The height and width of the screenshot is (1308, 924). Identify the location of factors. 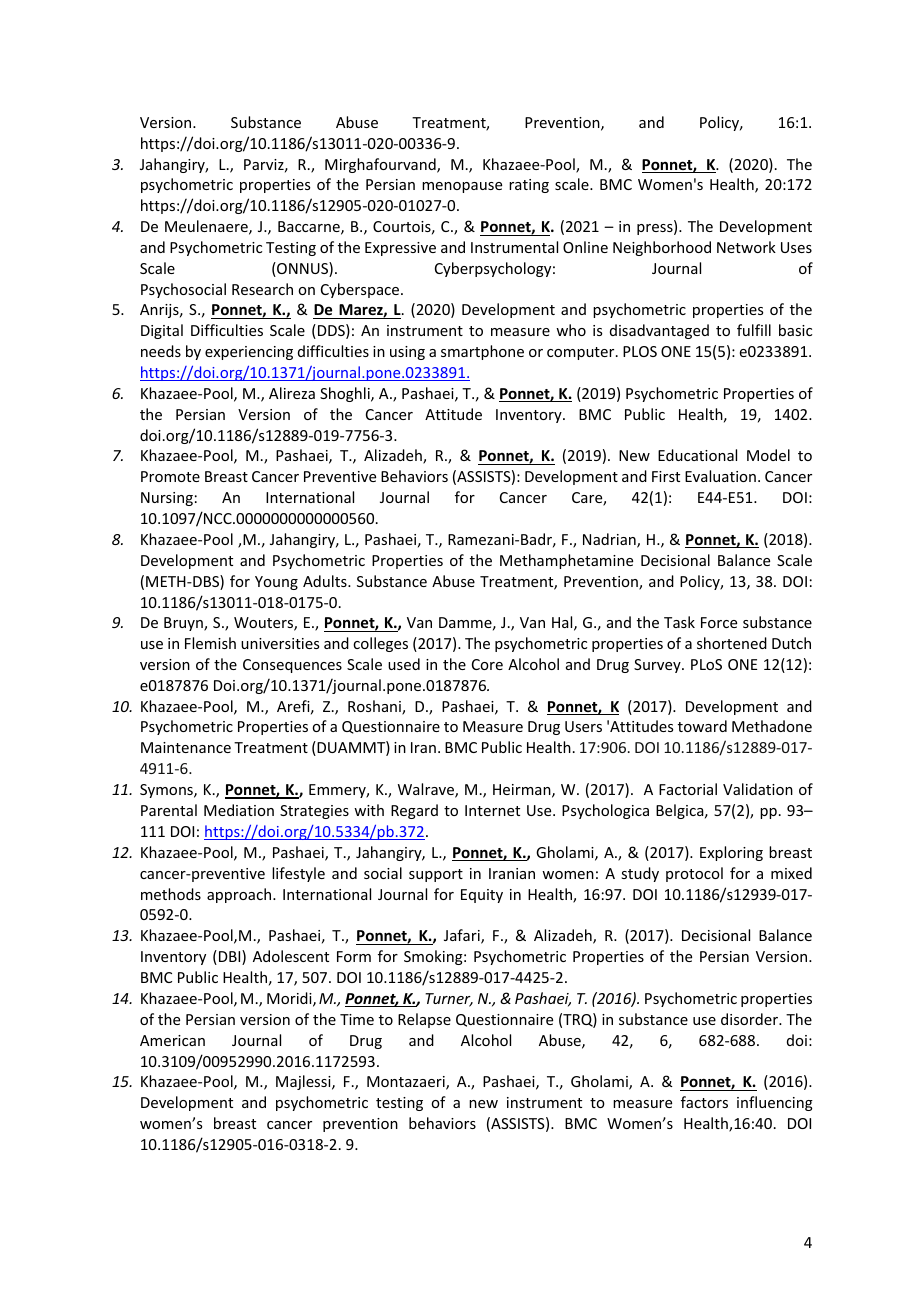
(704, 1102).
